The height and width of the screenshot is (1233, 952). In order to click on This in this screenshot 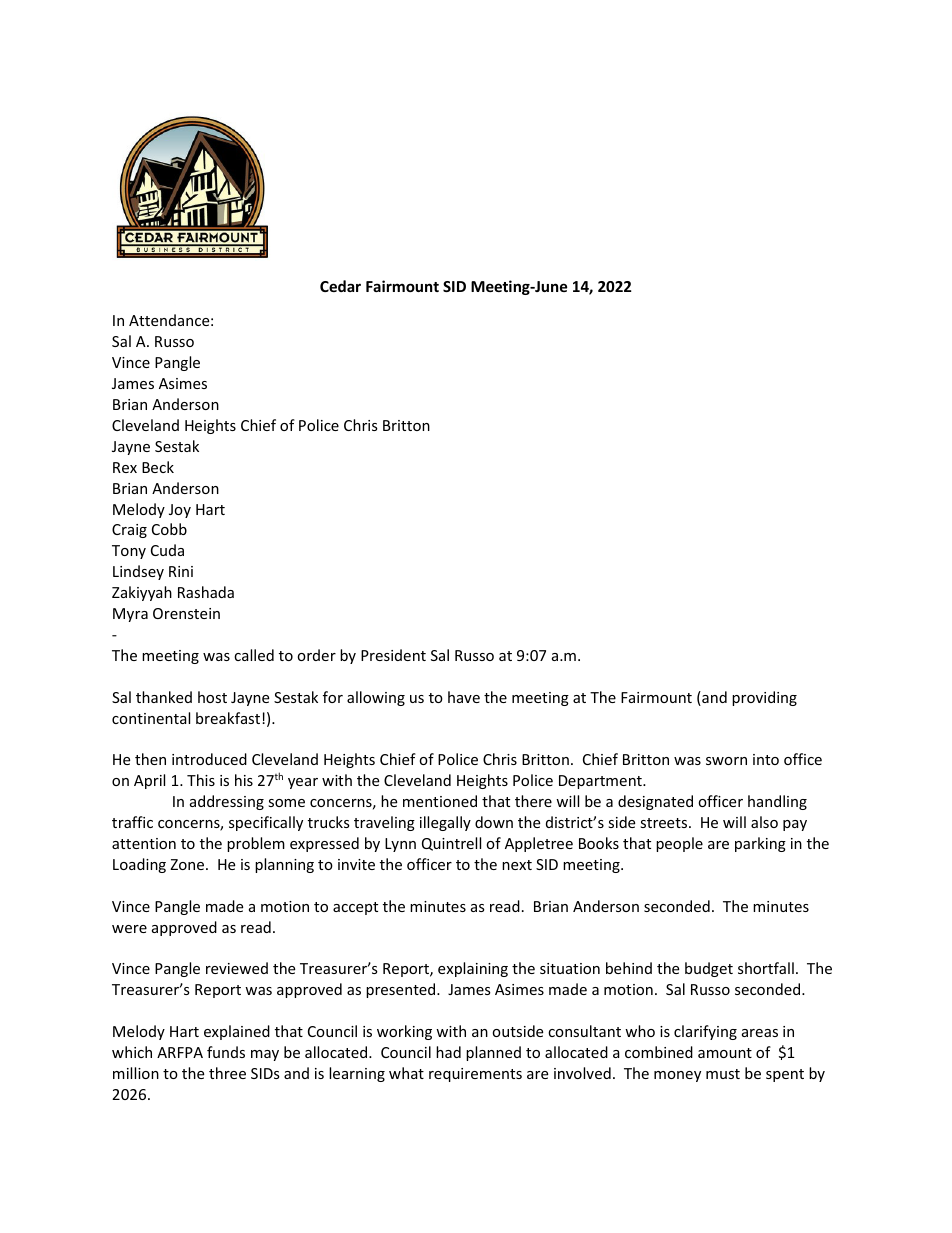, I will do `click(201, 780)`.
